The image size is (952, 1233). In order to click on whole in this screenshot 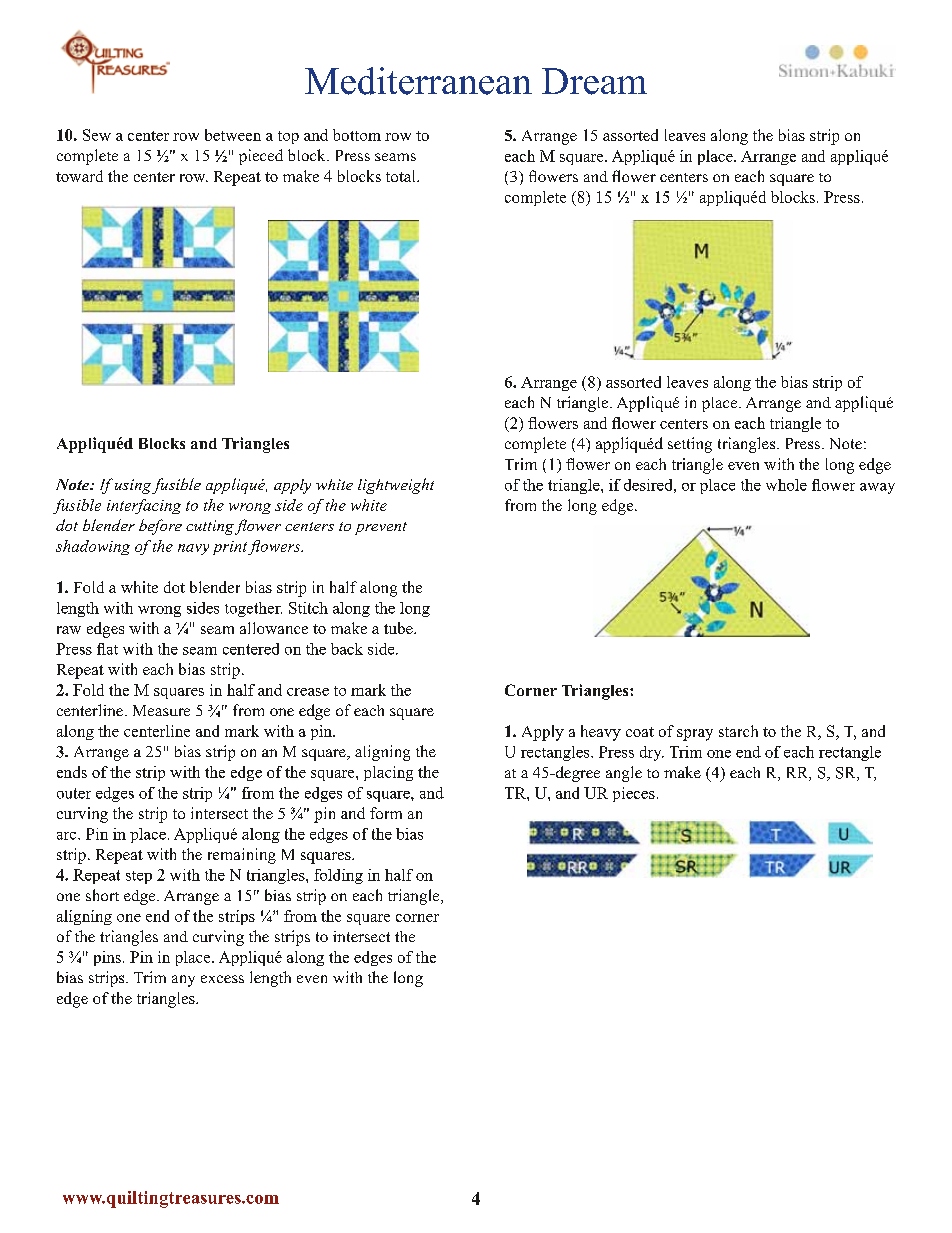, I will do `click(786, 485)`.
